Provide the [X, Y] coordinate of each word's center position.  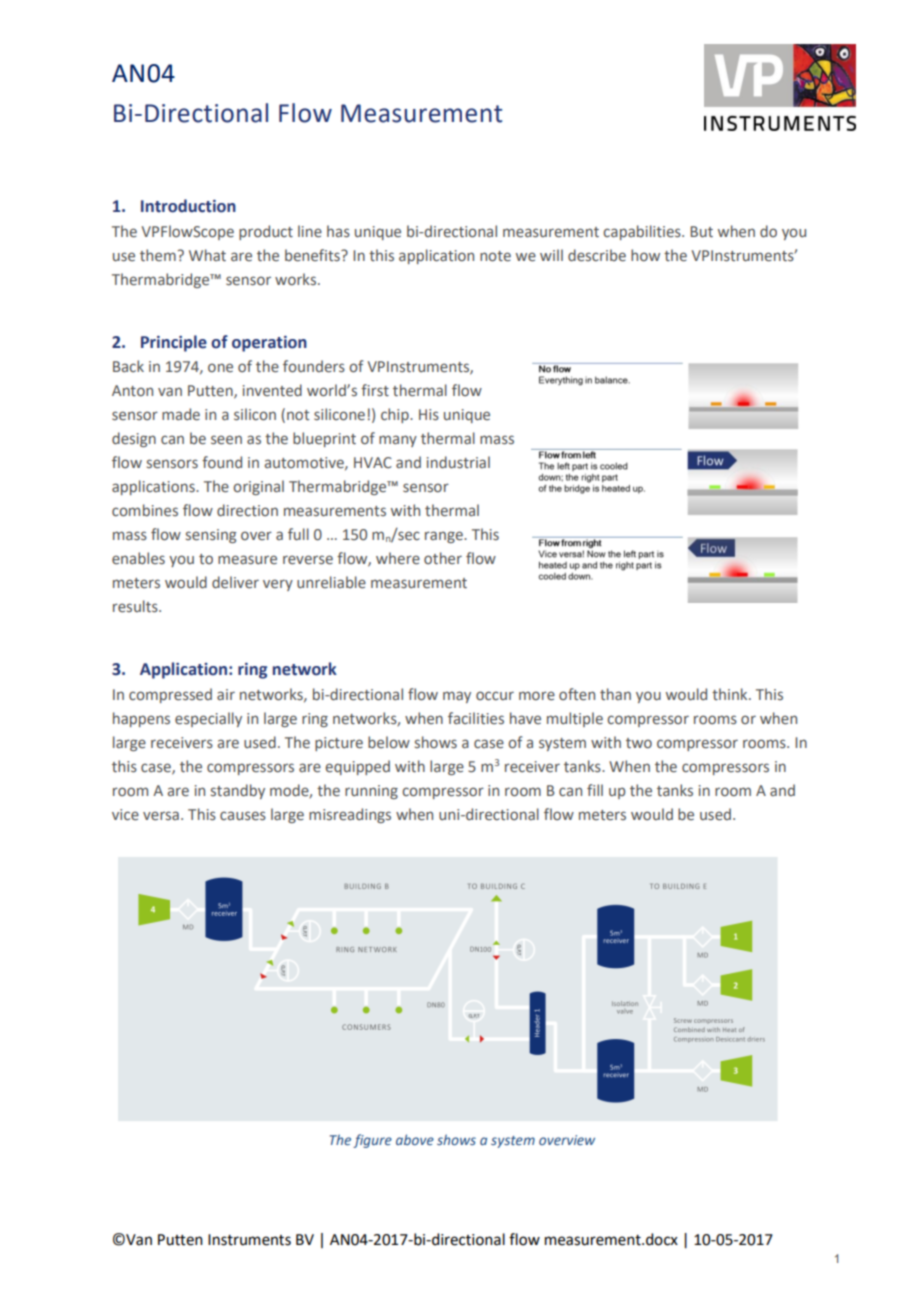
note [495, 256]
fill [595, 790]
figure [372, 1141]
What [207, 255]
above [415, 1139]
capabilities [643, 232]
